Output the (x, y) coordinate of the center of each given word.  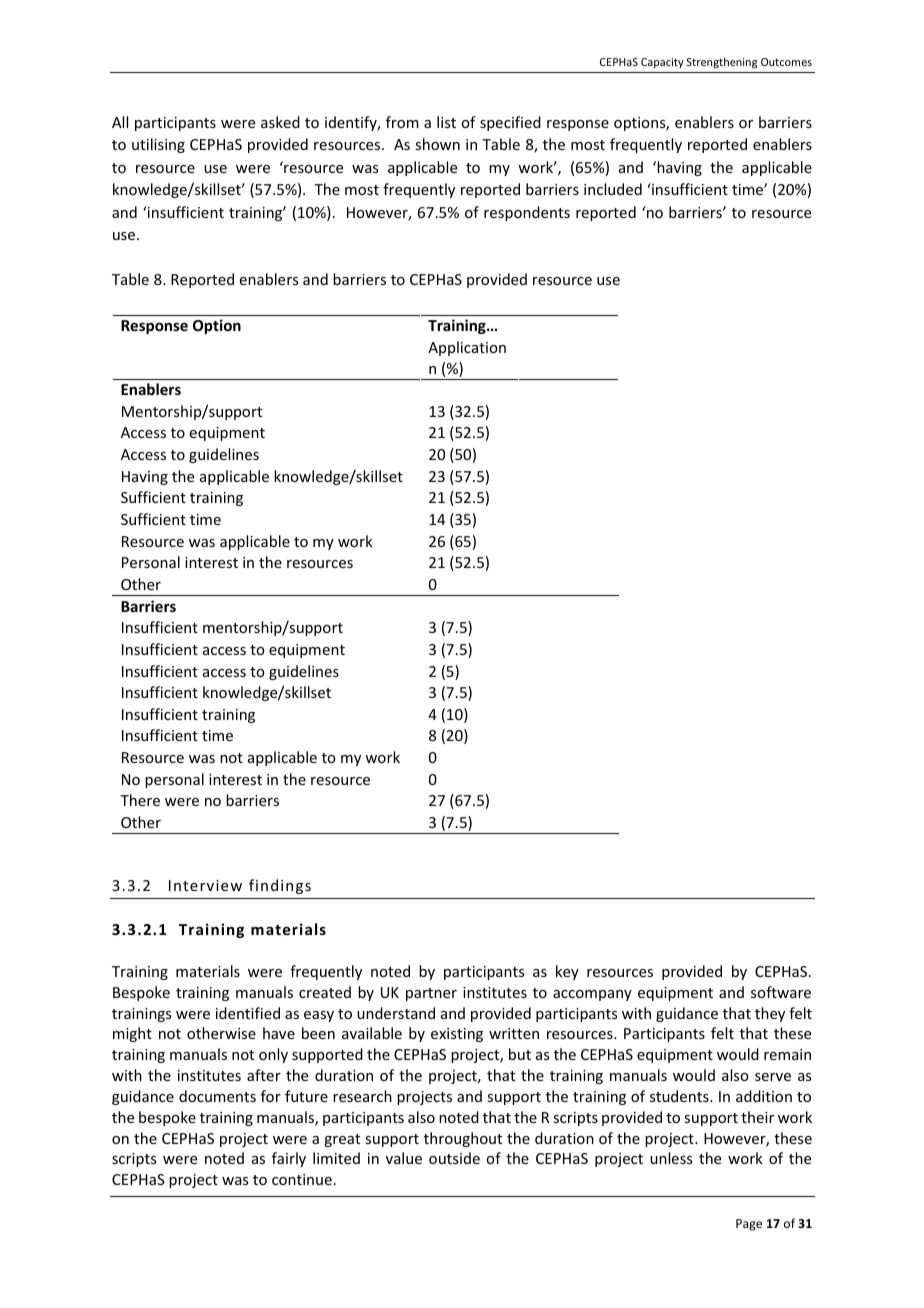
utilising (158, 145)
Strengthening (722, 63)
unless (671, 1158)
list (446, 122)
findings (280, 886)
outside (454, 1158)
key (567, 972)
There (140, 800)
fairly (289, 1159)
